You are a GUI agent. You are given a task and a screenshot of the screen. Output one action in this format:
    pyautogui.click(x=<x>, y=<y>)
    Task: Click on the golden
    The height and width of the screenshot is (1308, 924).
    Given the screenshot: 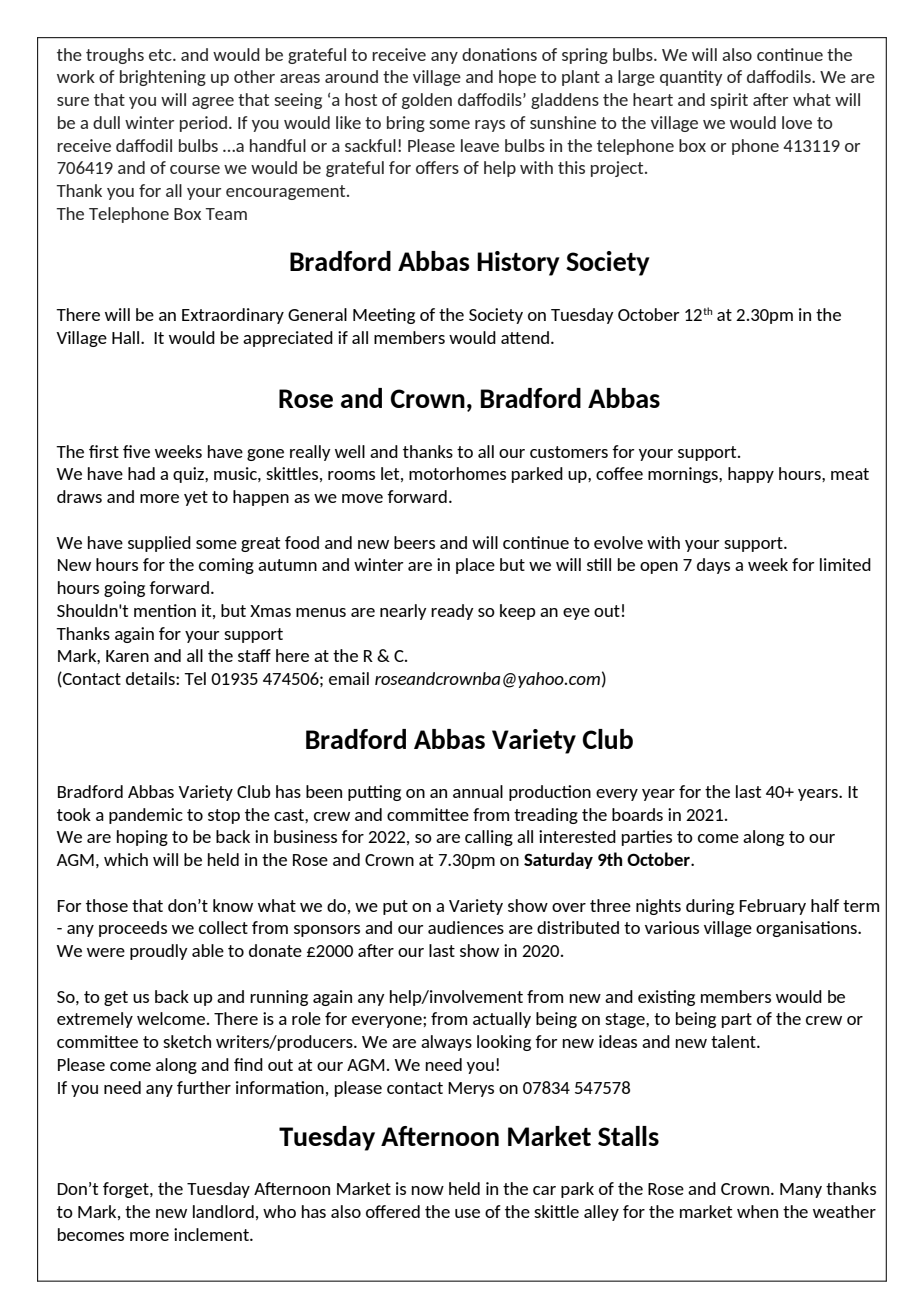 What is the action you would take?
    pyautogui.click(x=427, y=101)
